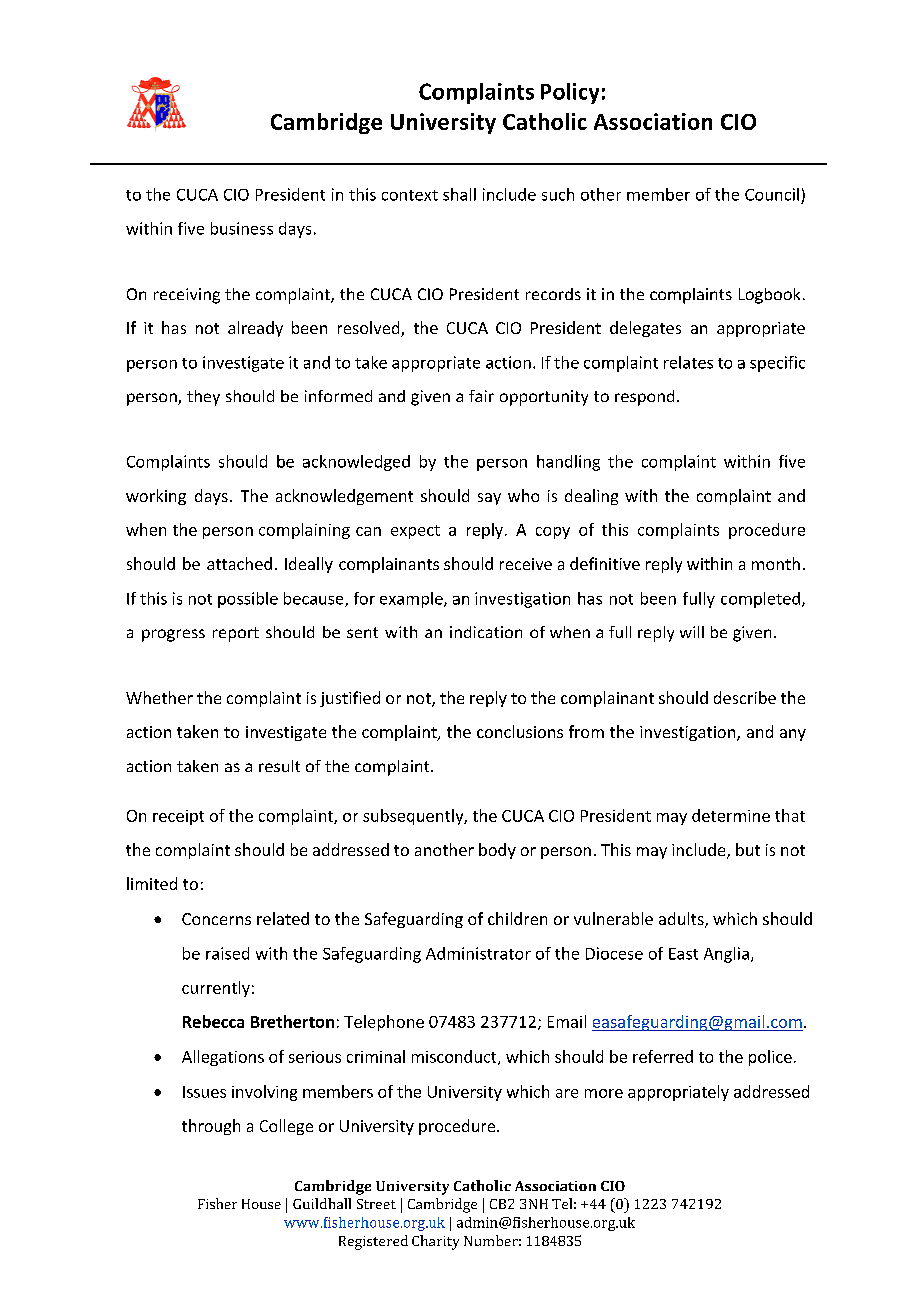  I want to click on month, so click(776, 563).
